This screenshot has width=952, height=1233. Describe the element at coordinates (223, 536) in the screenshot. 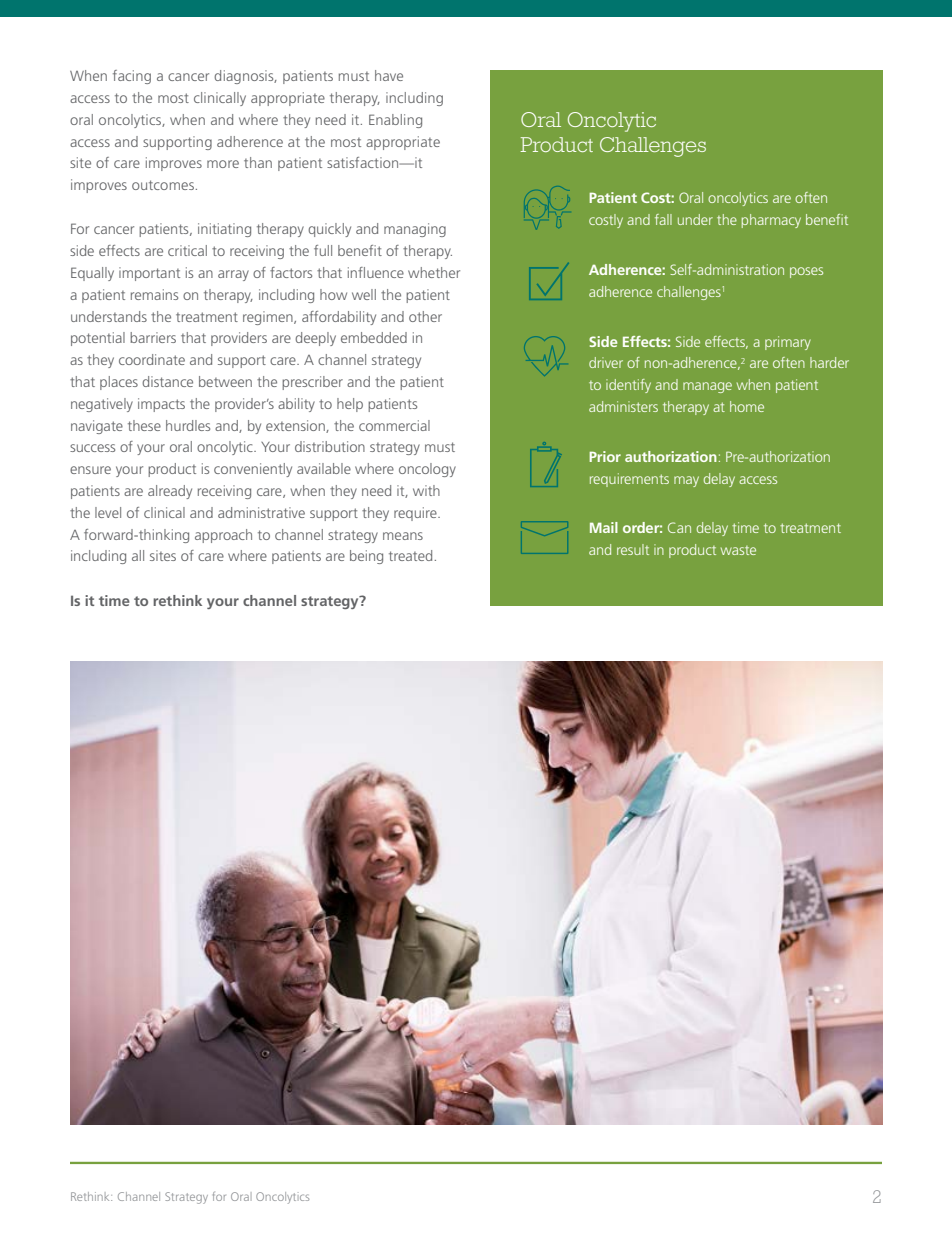

I see `approach` at that location.
